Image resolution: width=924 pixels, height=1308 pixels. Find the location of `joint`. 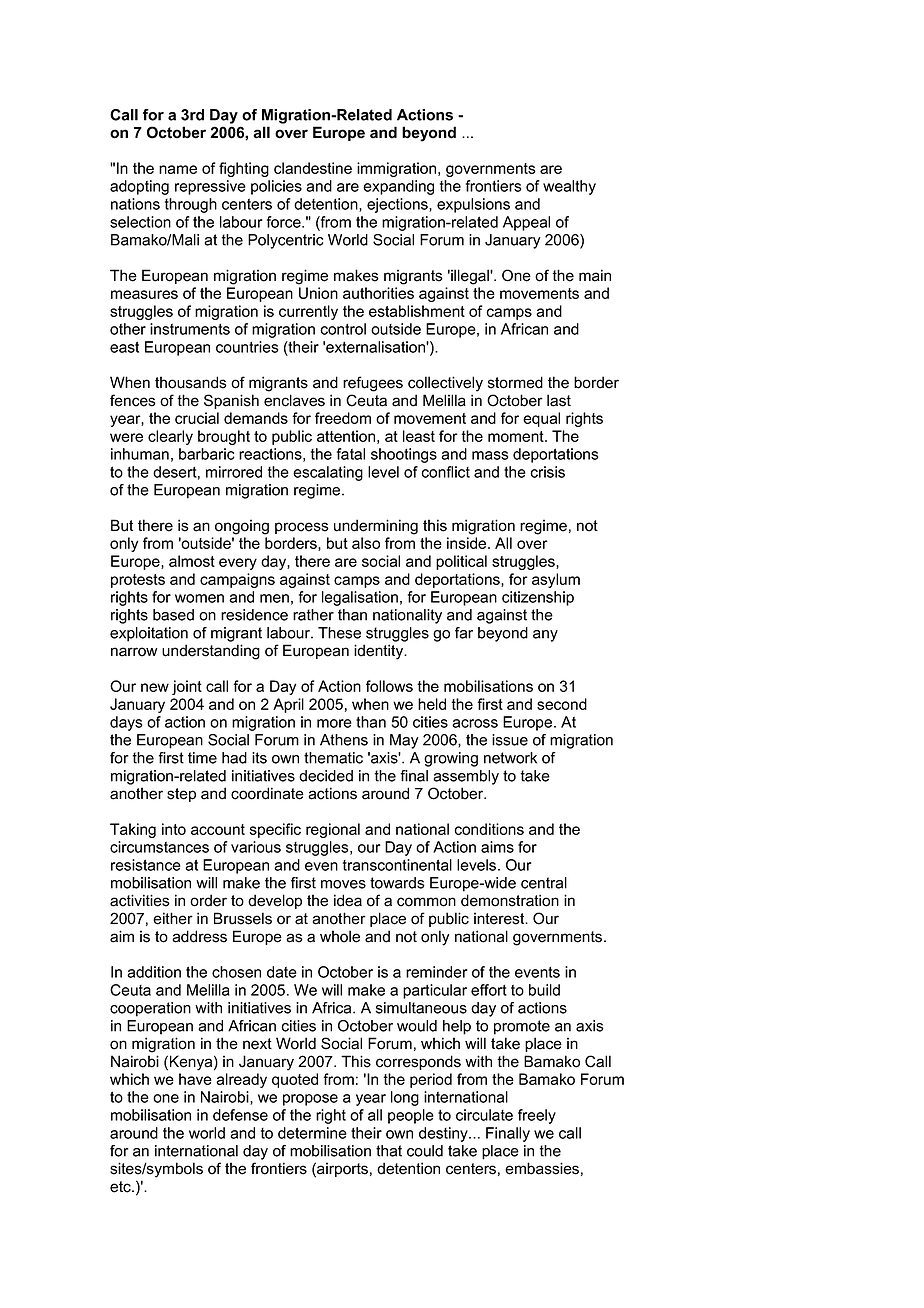

joint is located at coordinates (187, 687).
